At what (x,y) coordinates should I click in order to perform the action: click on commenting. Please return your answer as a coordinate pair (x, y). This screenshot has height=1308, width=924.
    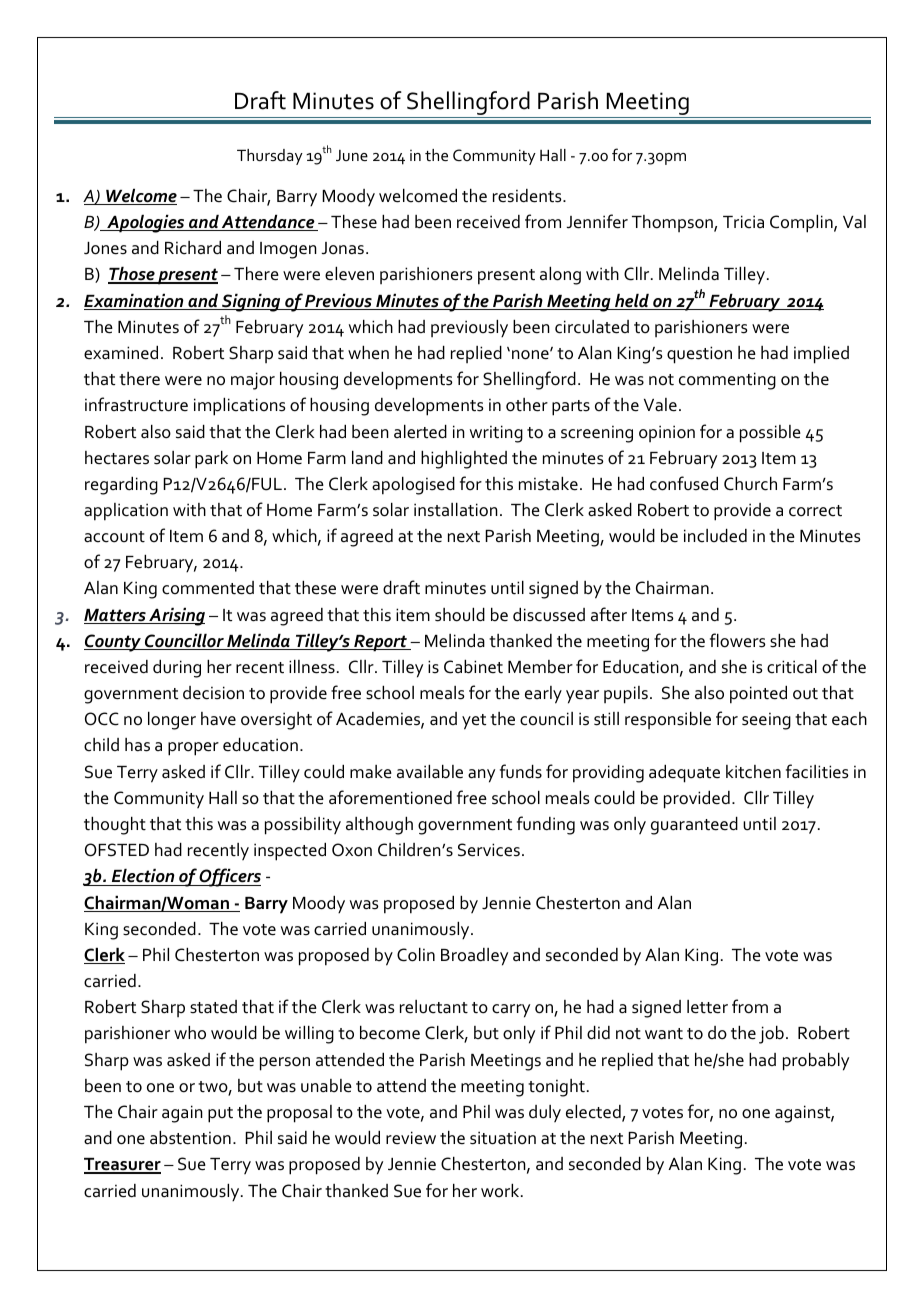
    Looking at the image, I should click on (727, 381).
